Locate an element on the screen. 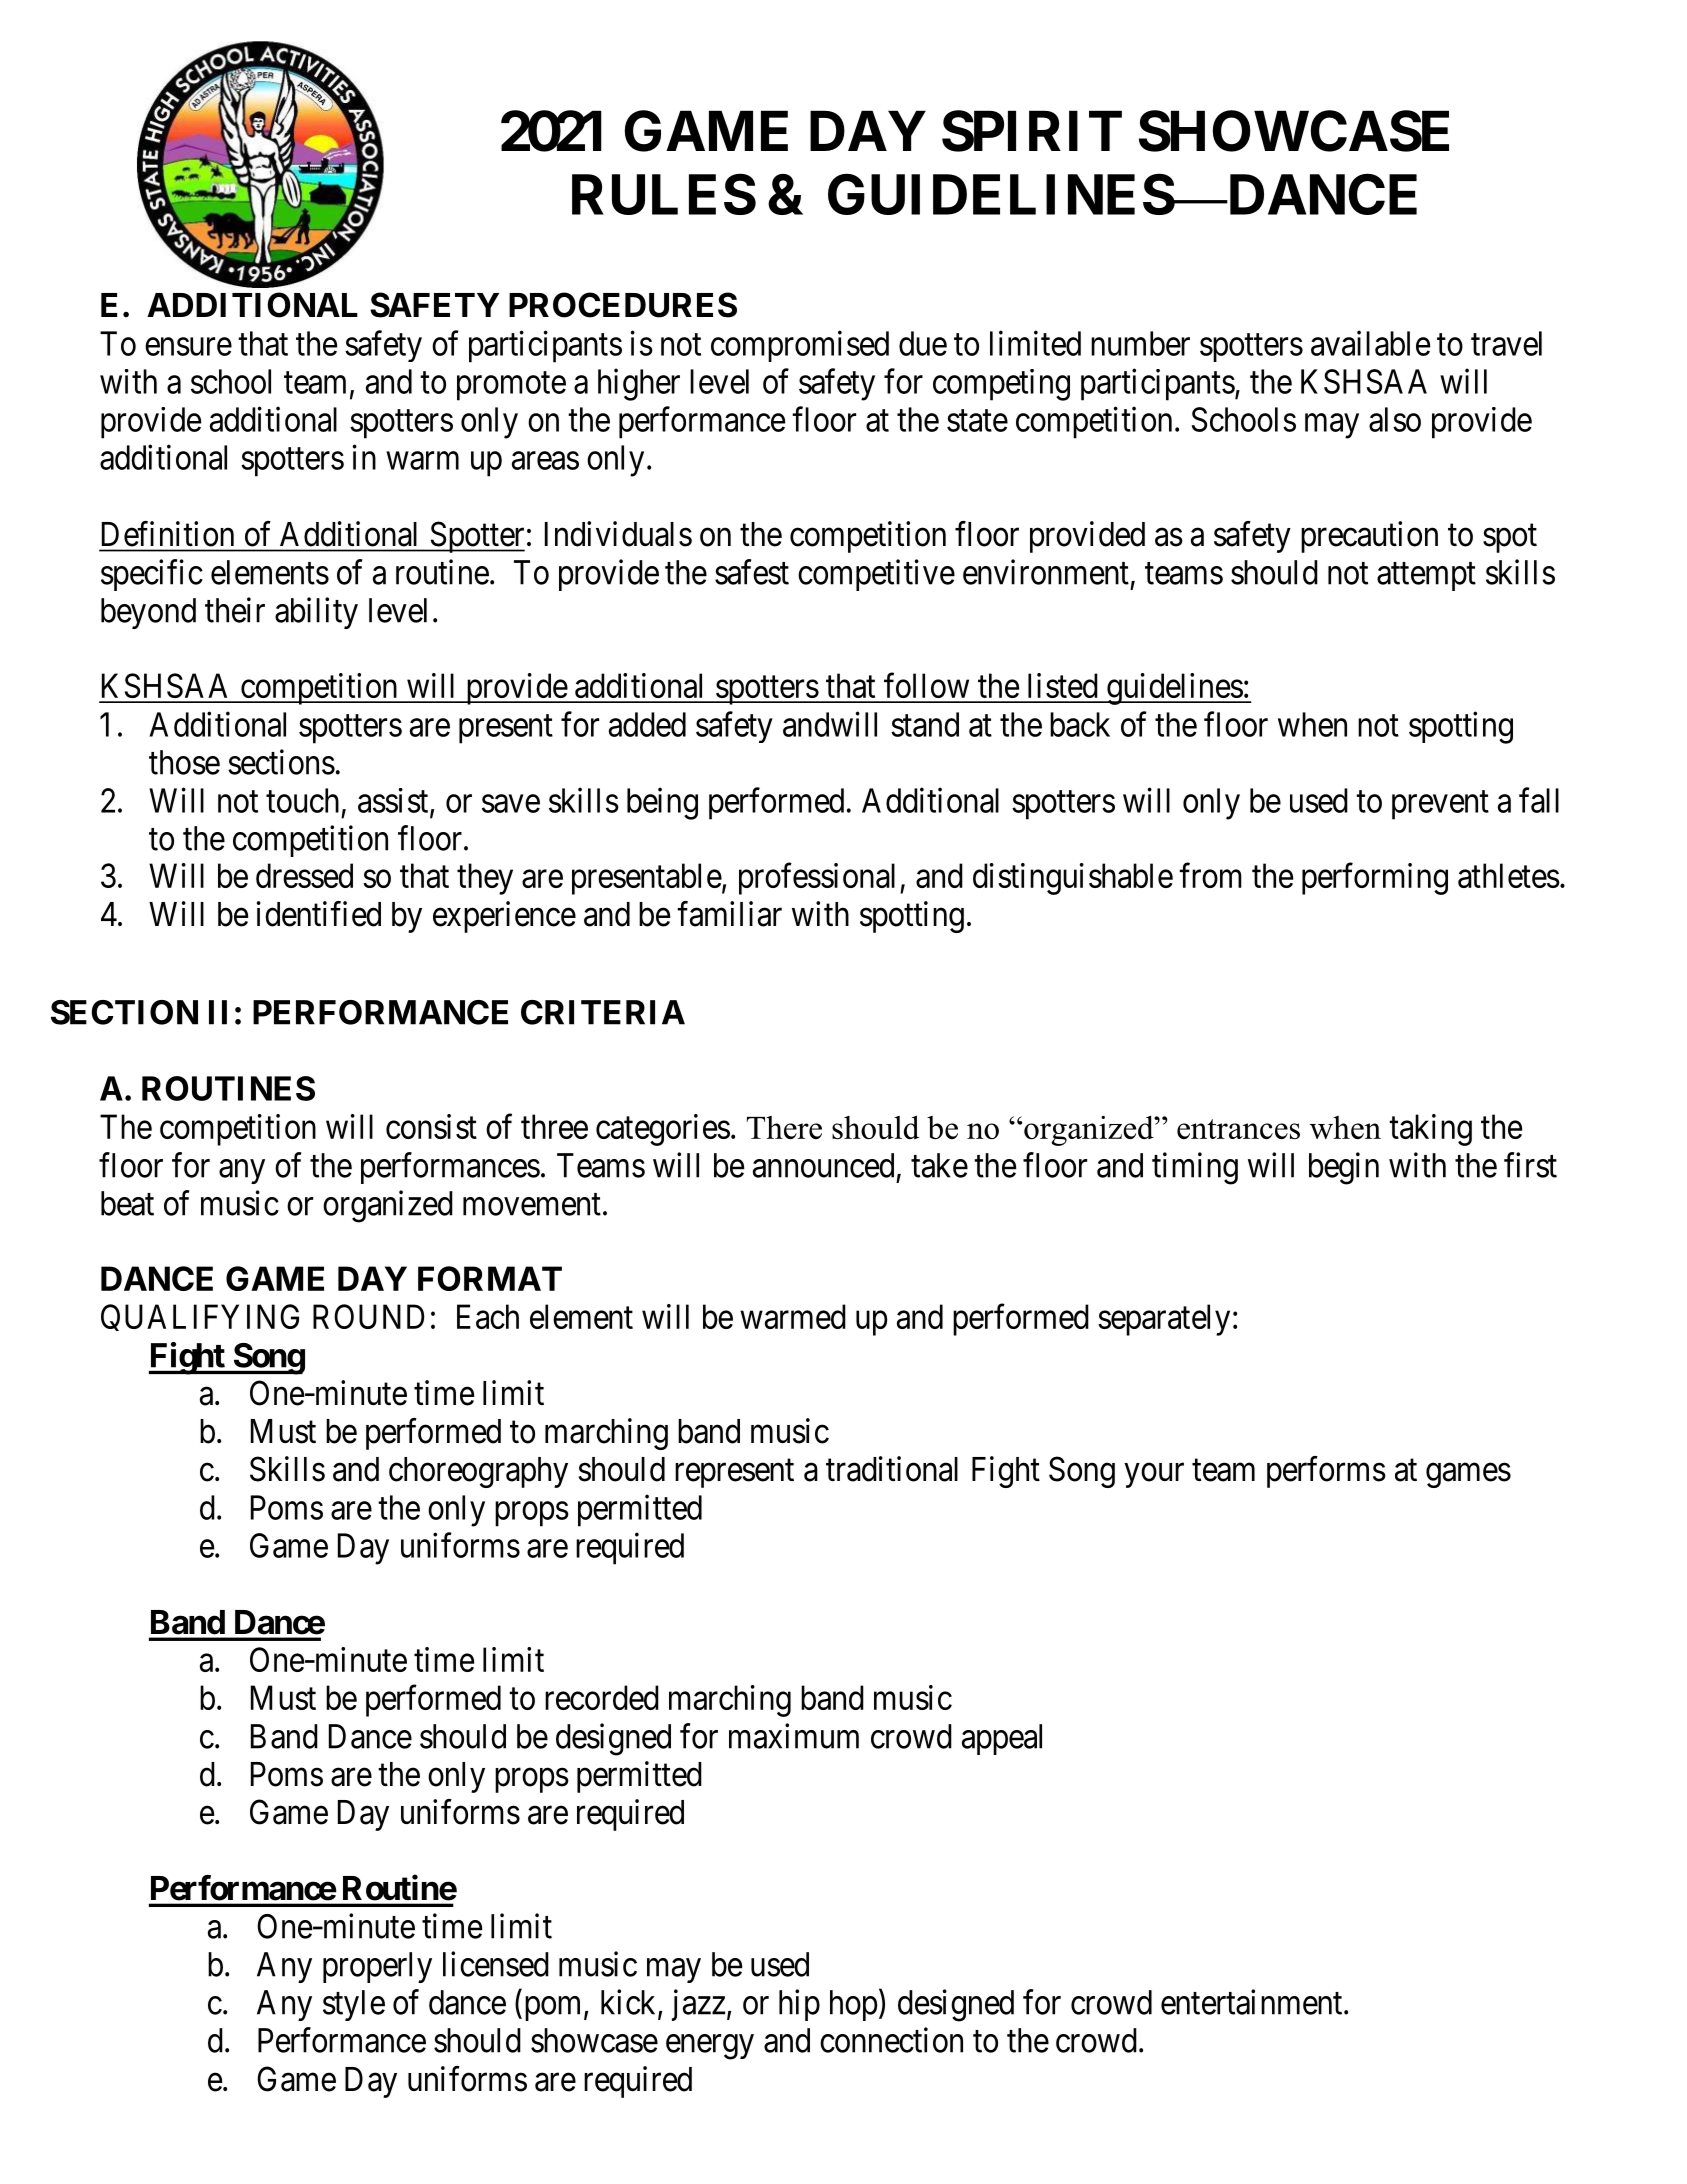  entertainment is located at coordinates (1253, 2002).
